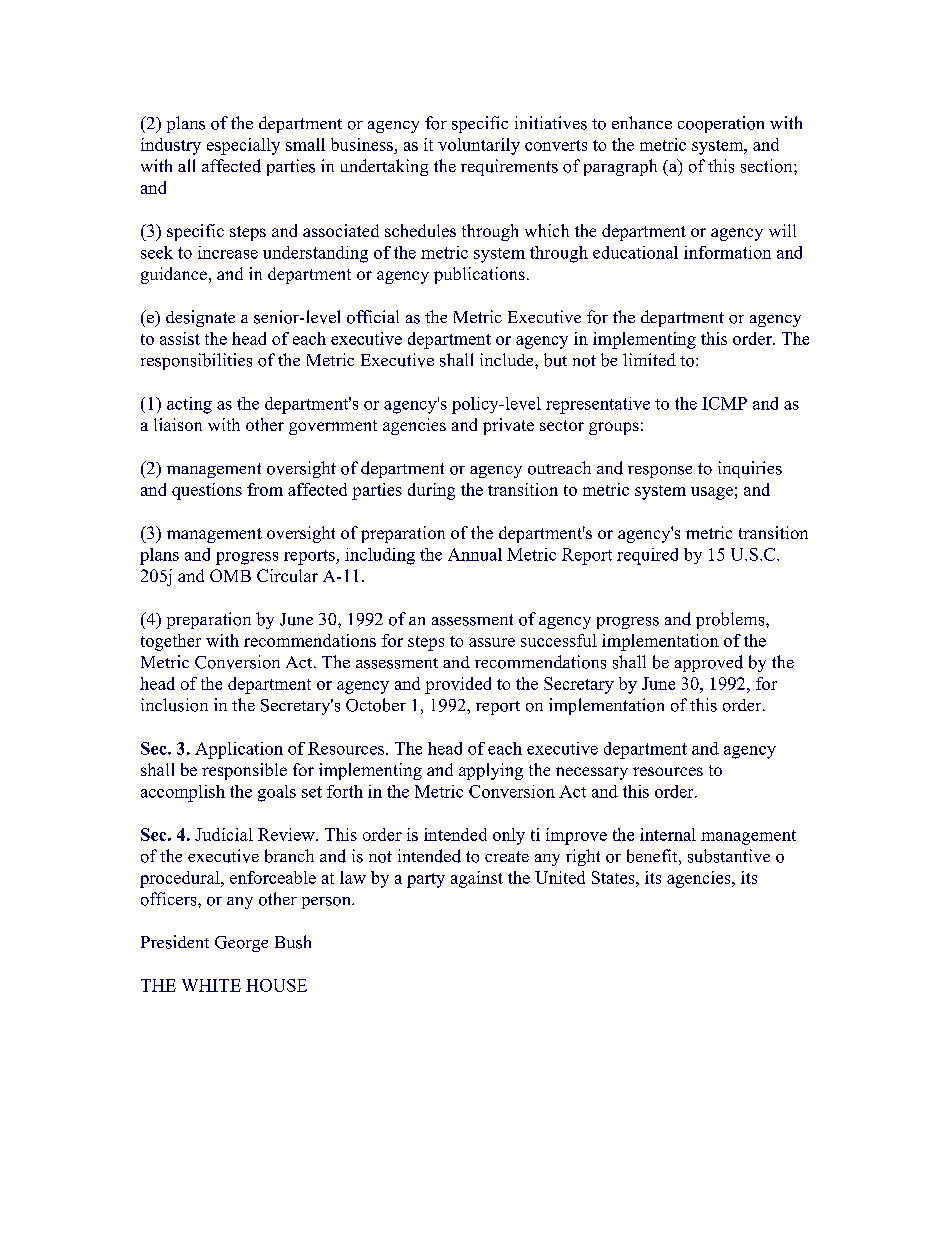  I want to click on against, so click(477, 879).
